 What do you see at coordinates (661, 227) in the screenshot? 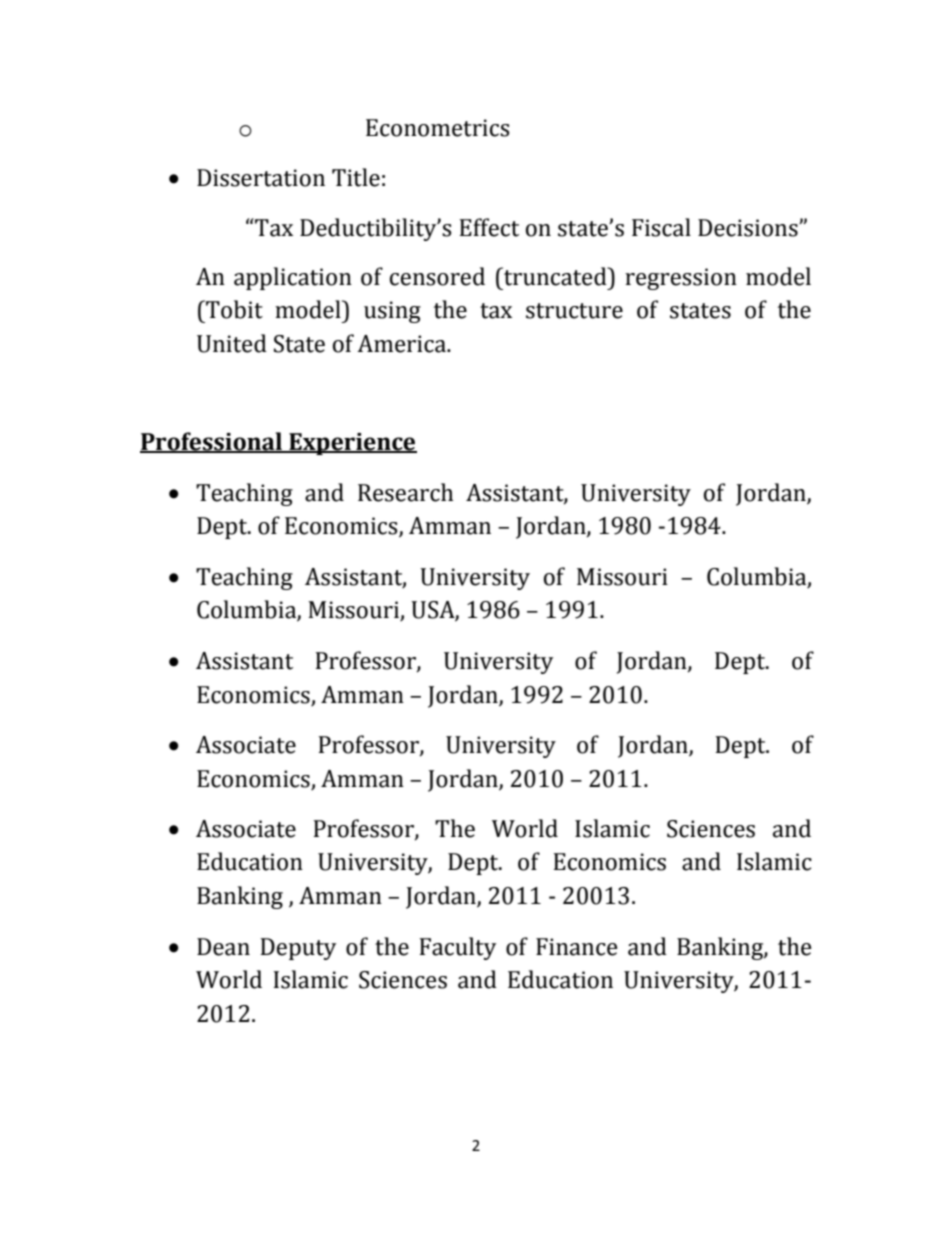
I see `Fiscal` at bounding box center [661, 227].
